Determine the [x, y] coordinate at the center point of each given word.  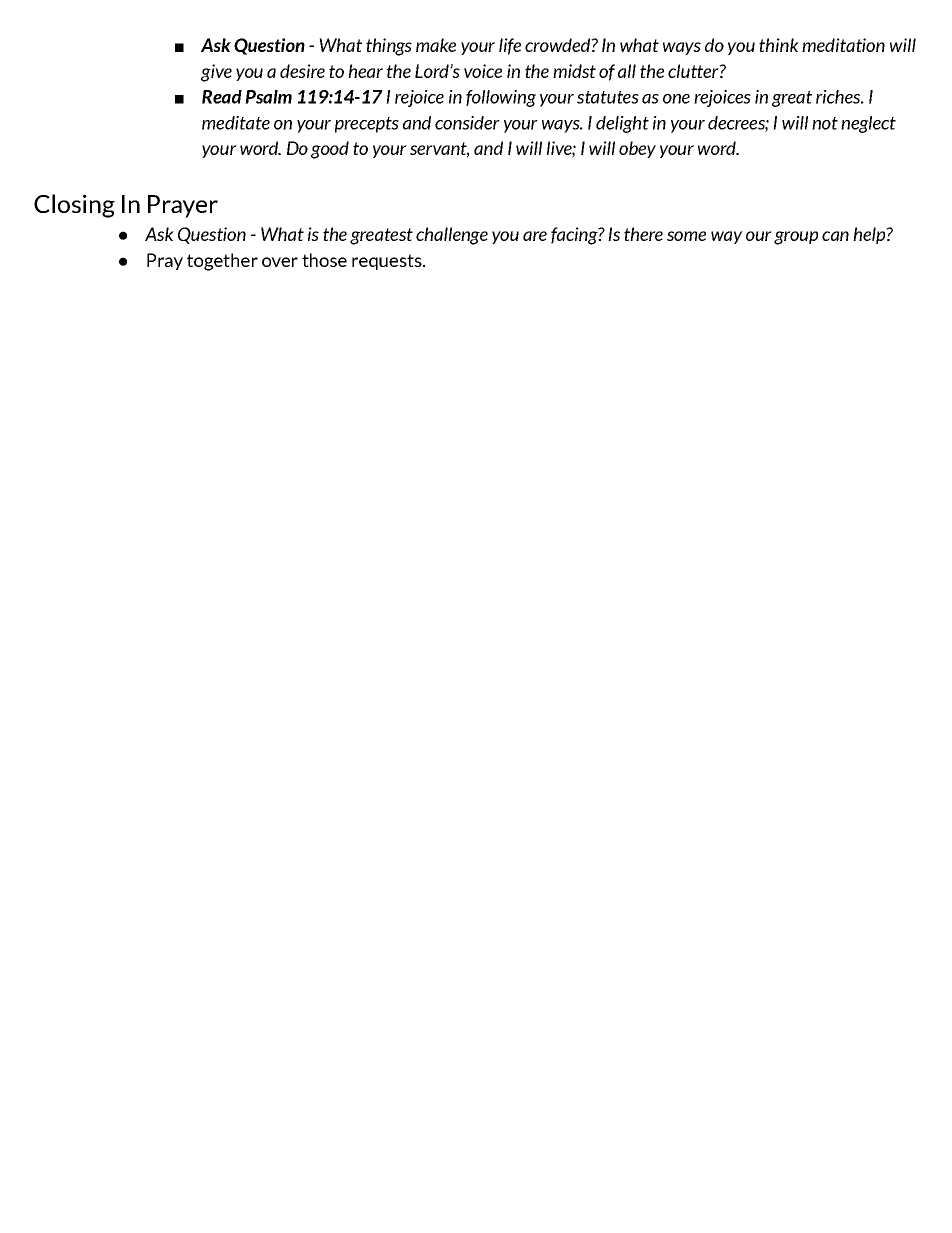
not [825, 123]
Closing [74, 206]
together [222, 262]
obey [637, 149]
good [330, 150]
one [676, 99]
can [835, 236]
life [510, 46]
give [216, 73]
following [501, 98]
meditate [236, 123]
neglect [868, 124]
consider [467, 123]
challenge [452, 236]
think [779, 45]
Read [222, 97]
